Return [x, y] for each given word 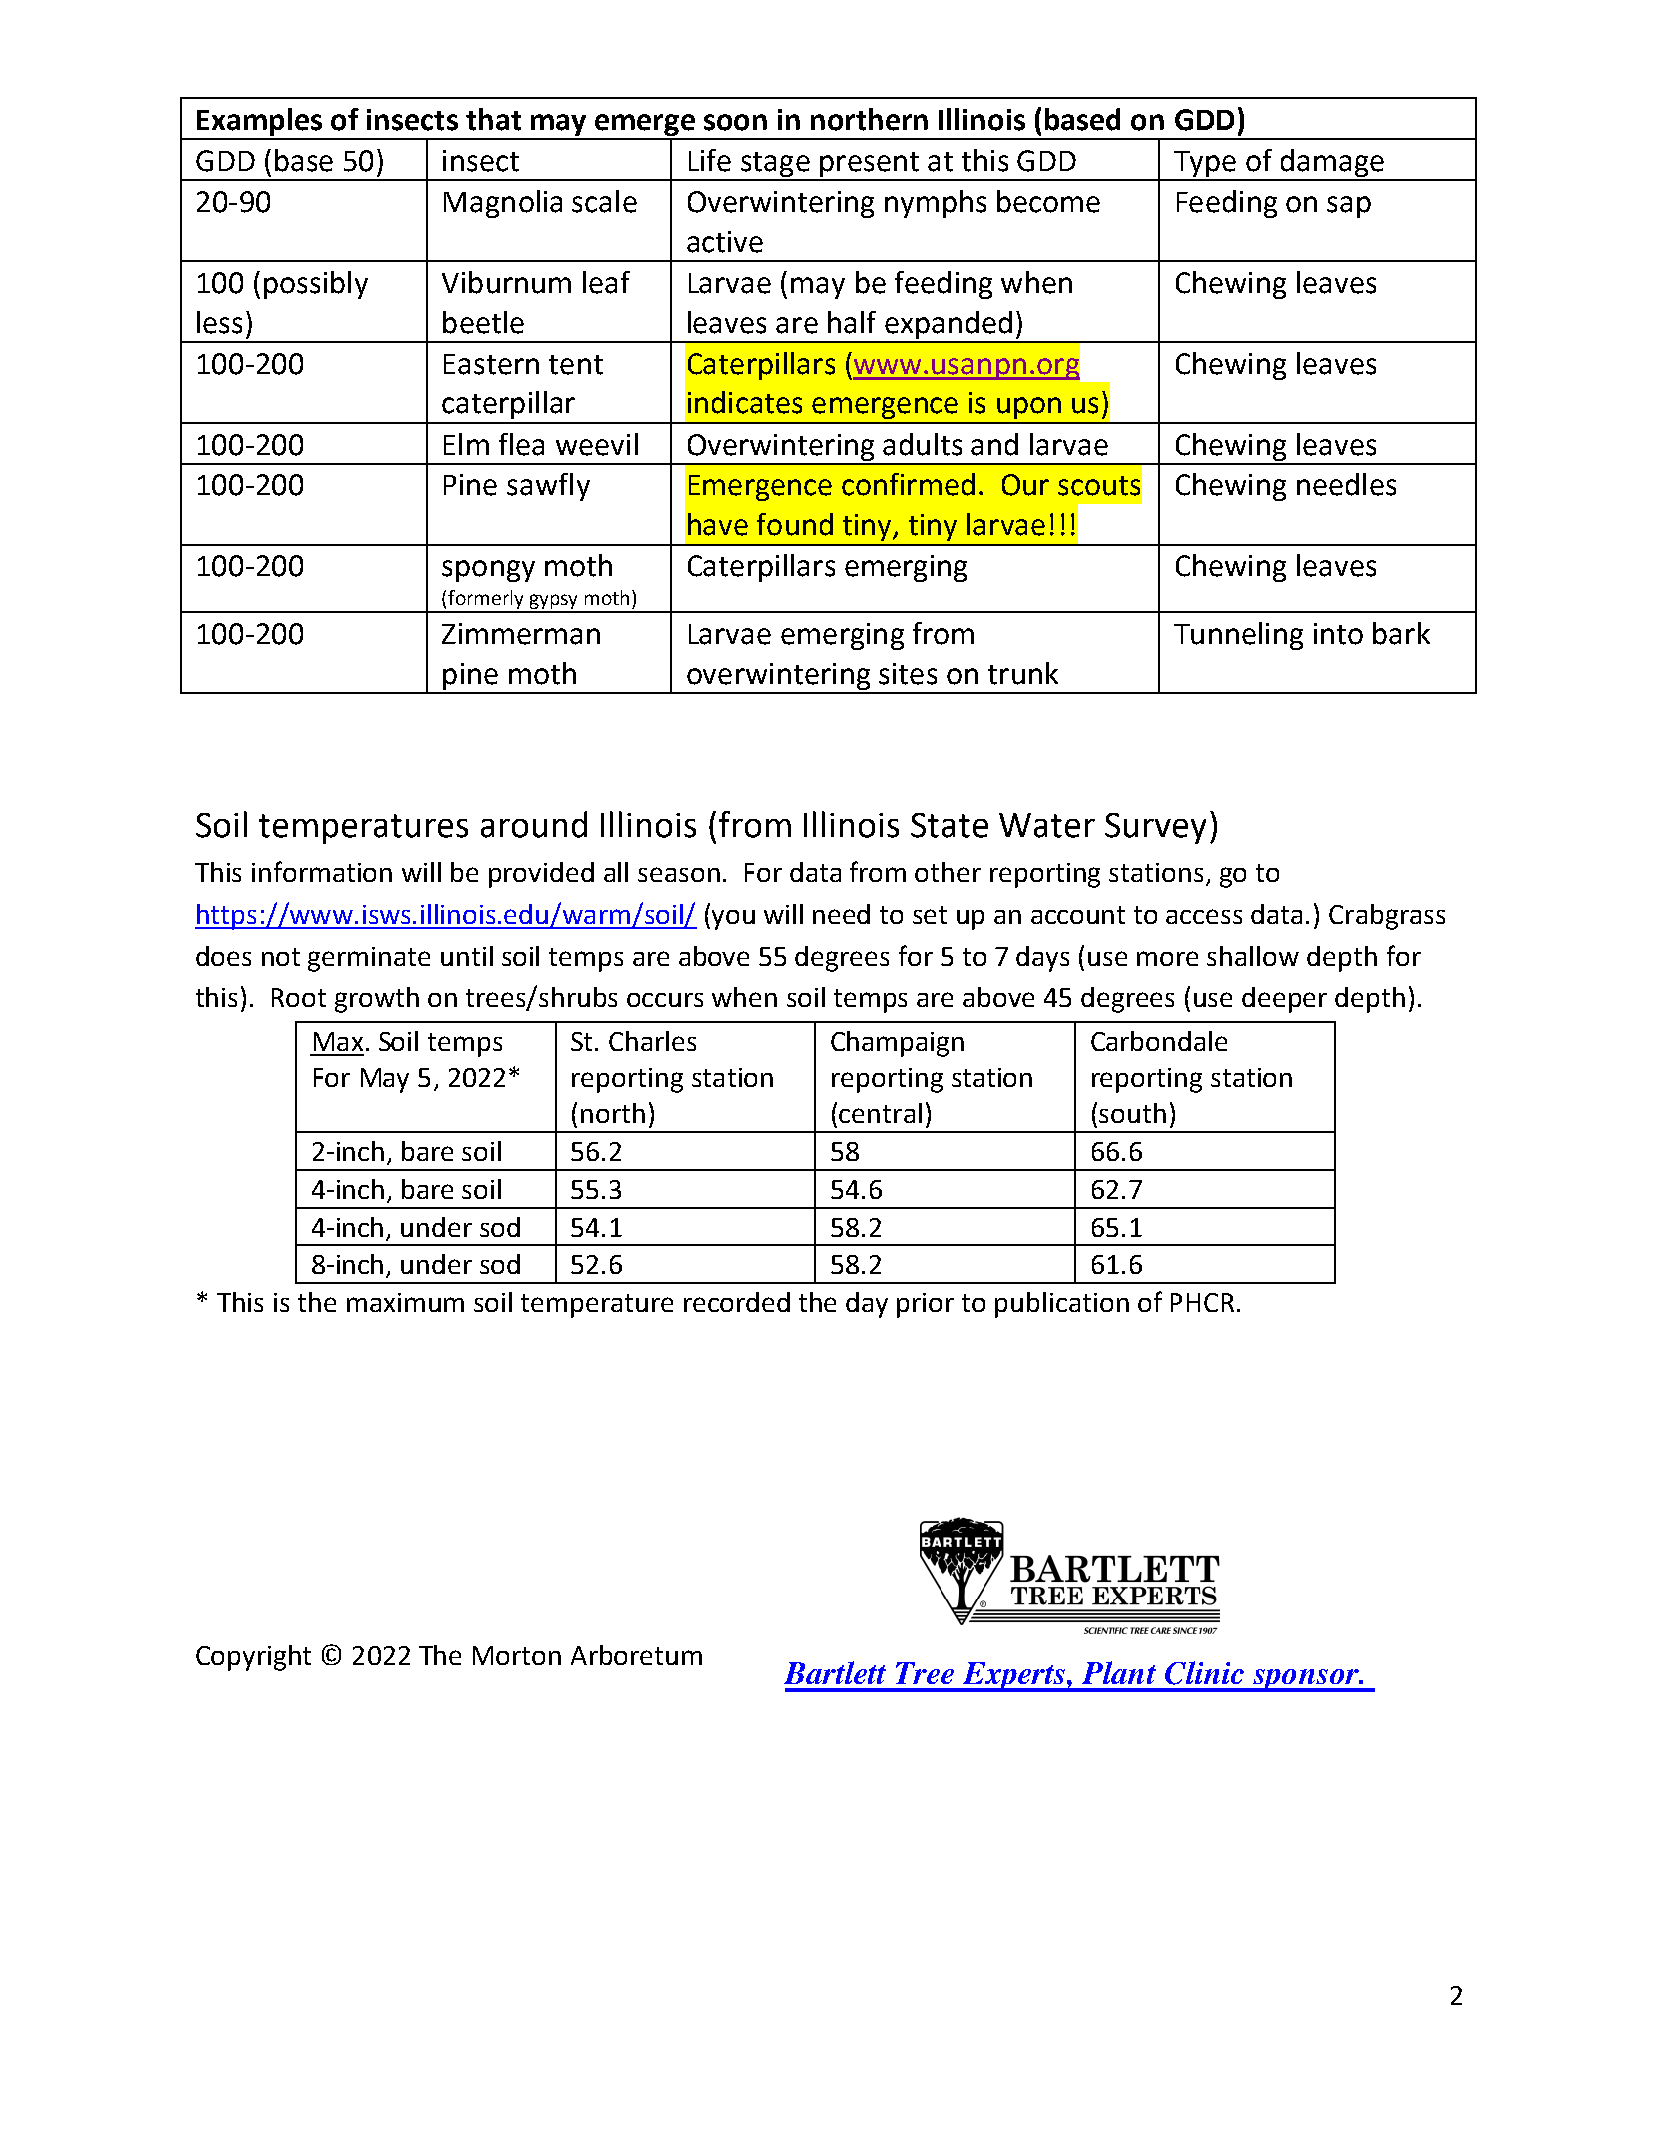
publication [1062, 1305]
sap [1349, 207]
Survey [1155, 828]
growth [377, 1000]
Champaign [897, 1044]
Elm [466, 444]
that [493, 119]
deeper [1284, 1000]
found [795, 524]
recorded [737, 1302]
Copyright [253, 1658]
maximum [405, 1302]
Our [1025, 485]
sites [908, 674]
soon [735, 122]
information [322, 871]
